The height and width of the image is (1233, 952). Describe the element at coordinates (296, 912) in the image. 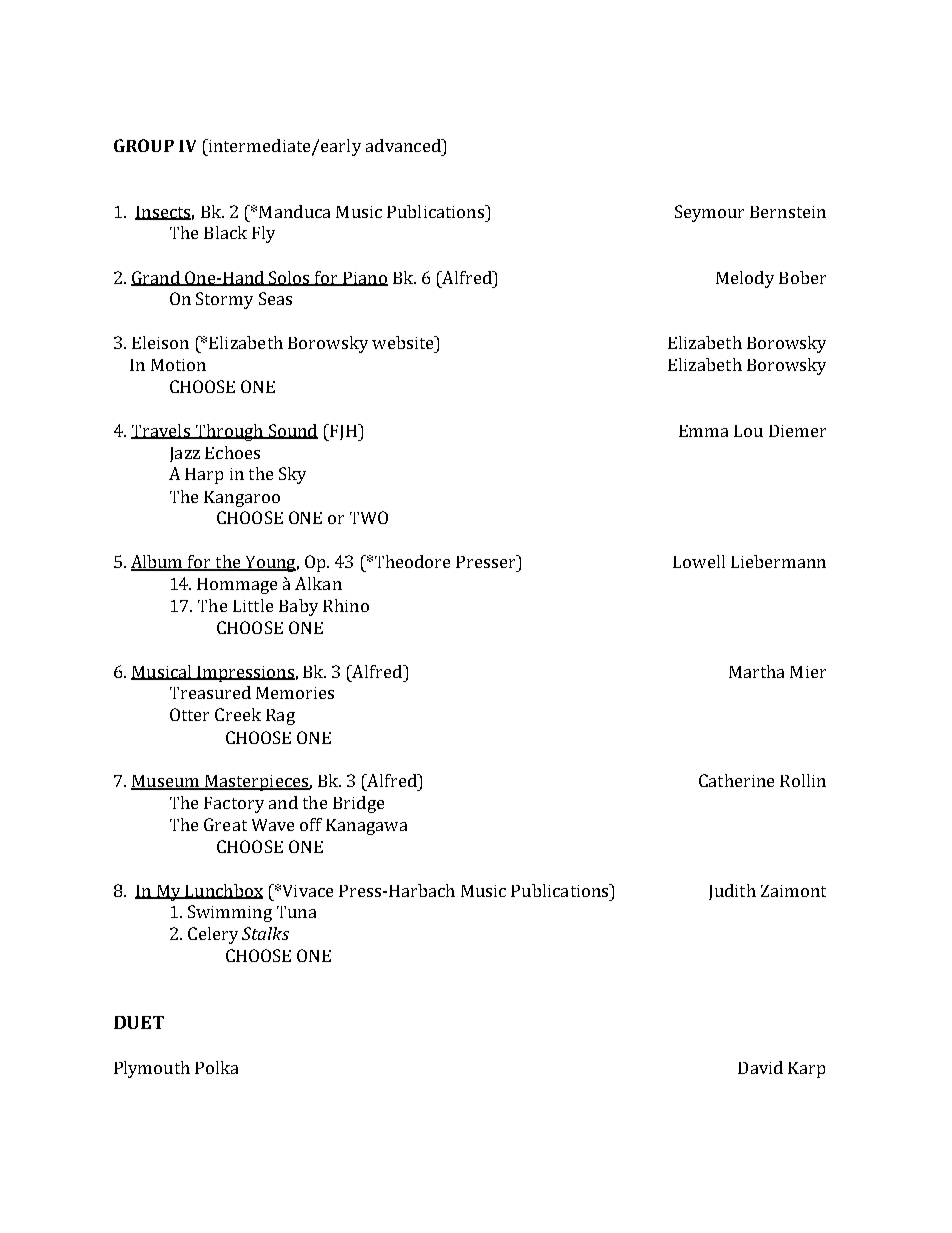

I see `Tuna` at that location.
